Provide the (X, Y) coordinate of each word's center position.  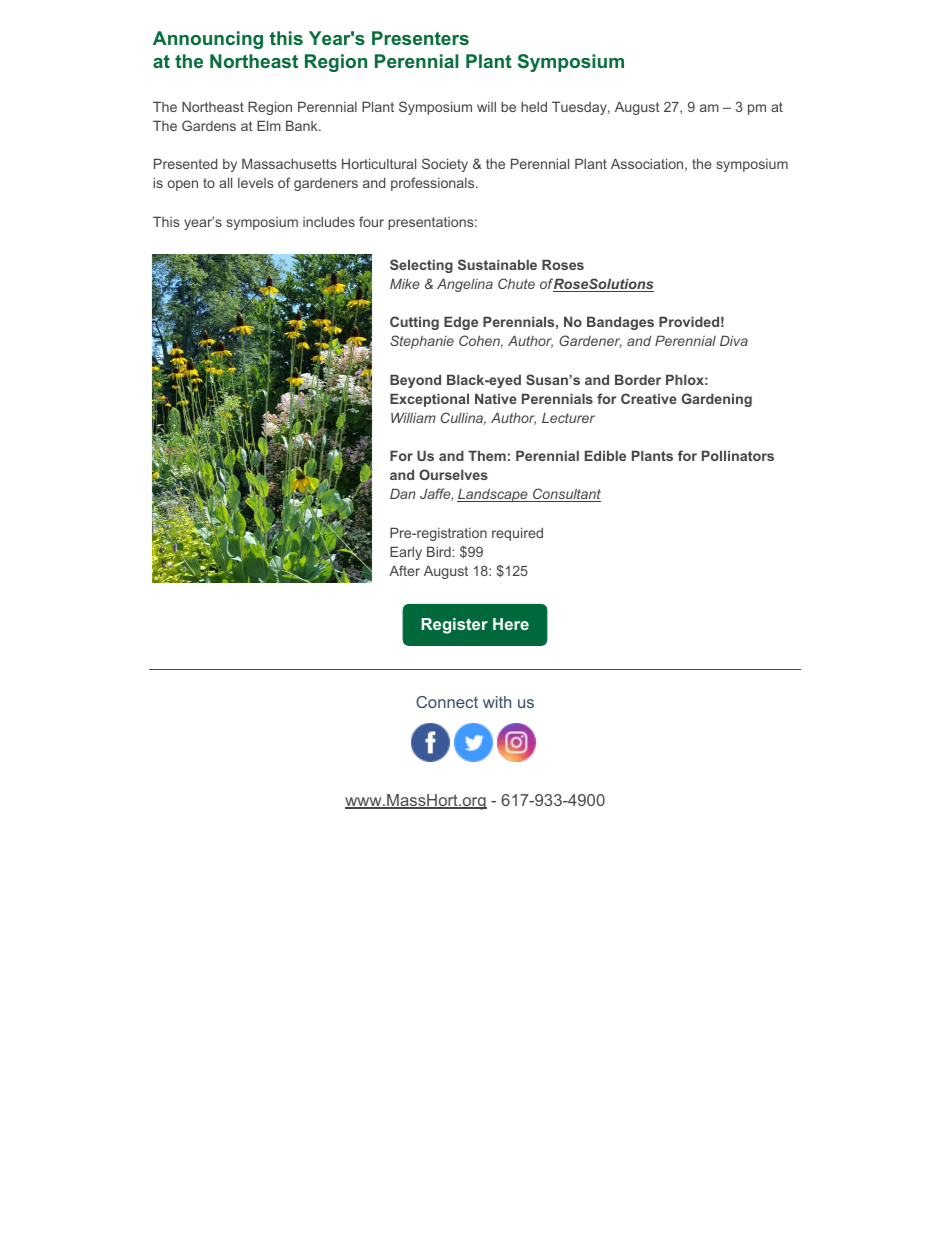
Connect (447, 702)
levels (256, 183)
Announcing (208, 40)
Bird (439, 551)
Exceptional (429, 400)
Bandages (620, 323)
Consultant (566, 495)
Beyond (415, 381)
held (534, 106)
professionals (434, 184)
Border (638, 379)
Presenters (420, 38)
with (497, 702)
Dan (403, 493)
